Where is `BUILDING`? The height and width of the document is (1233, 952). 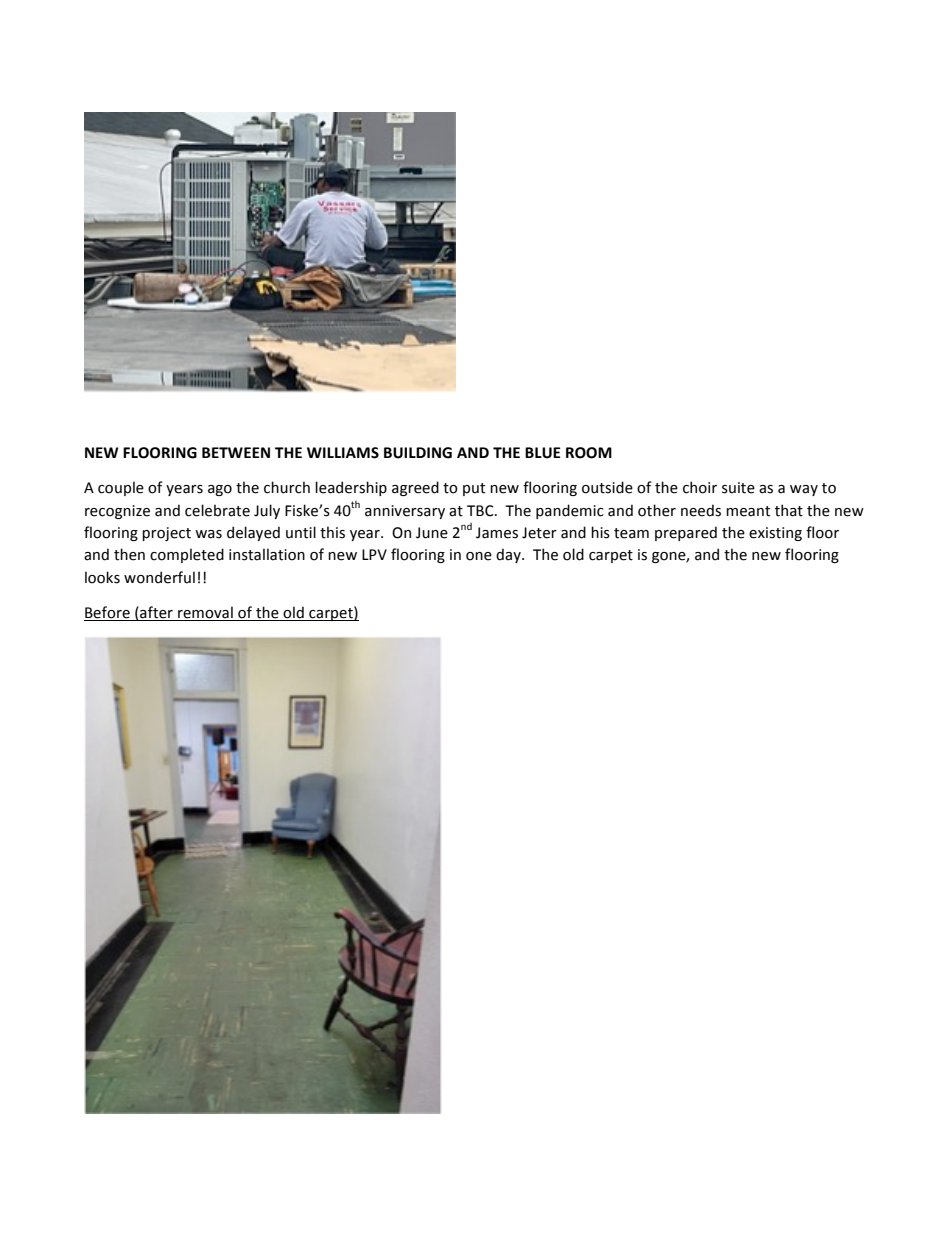 BUILDING is located at coordinates (418, 453).
